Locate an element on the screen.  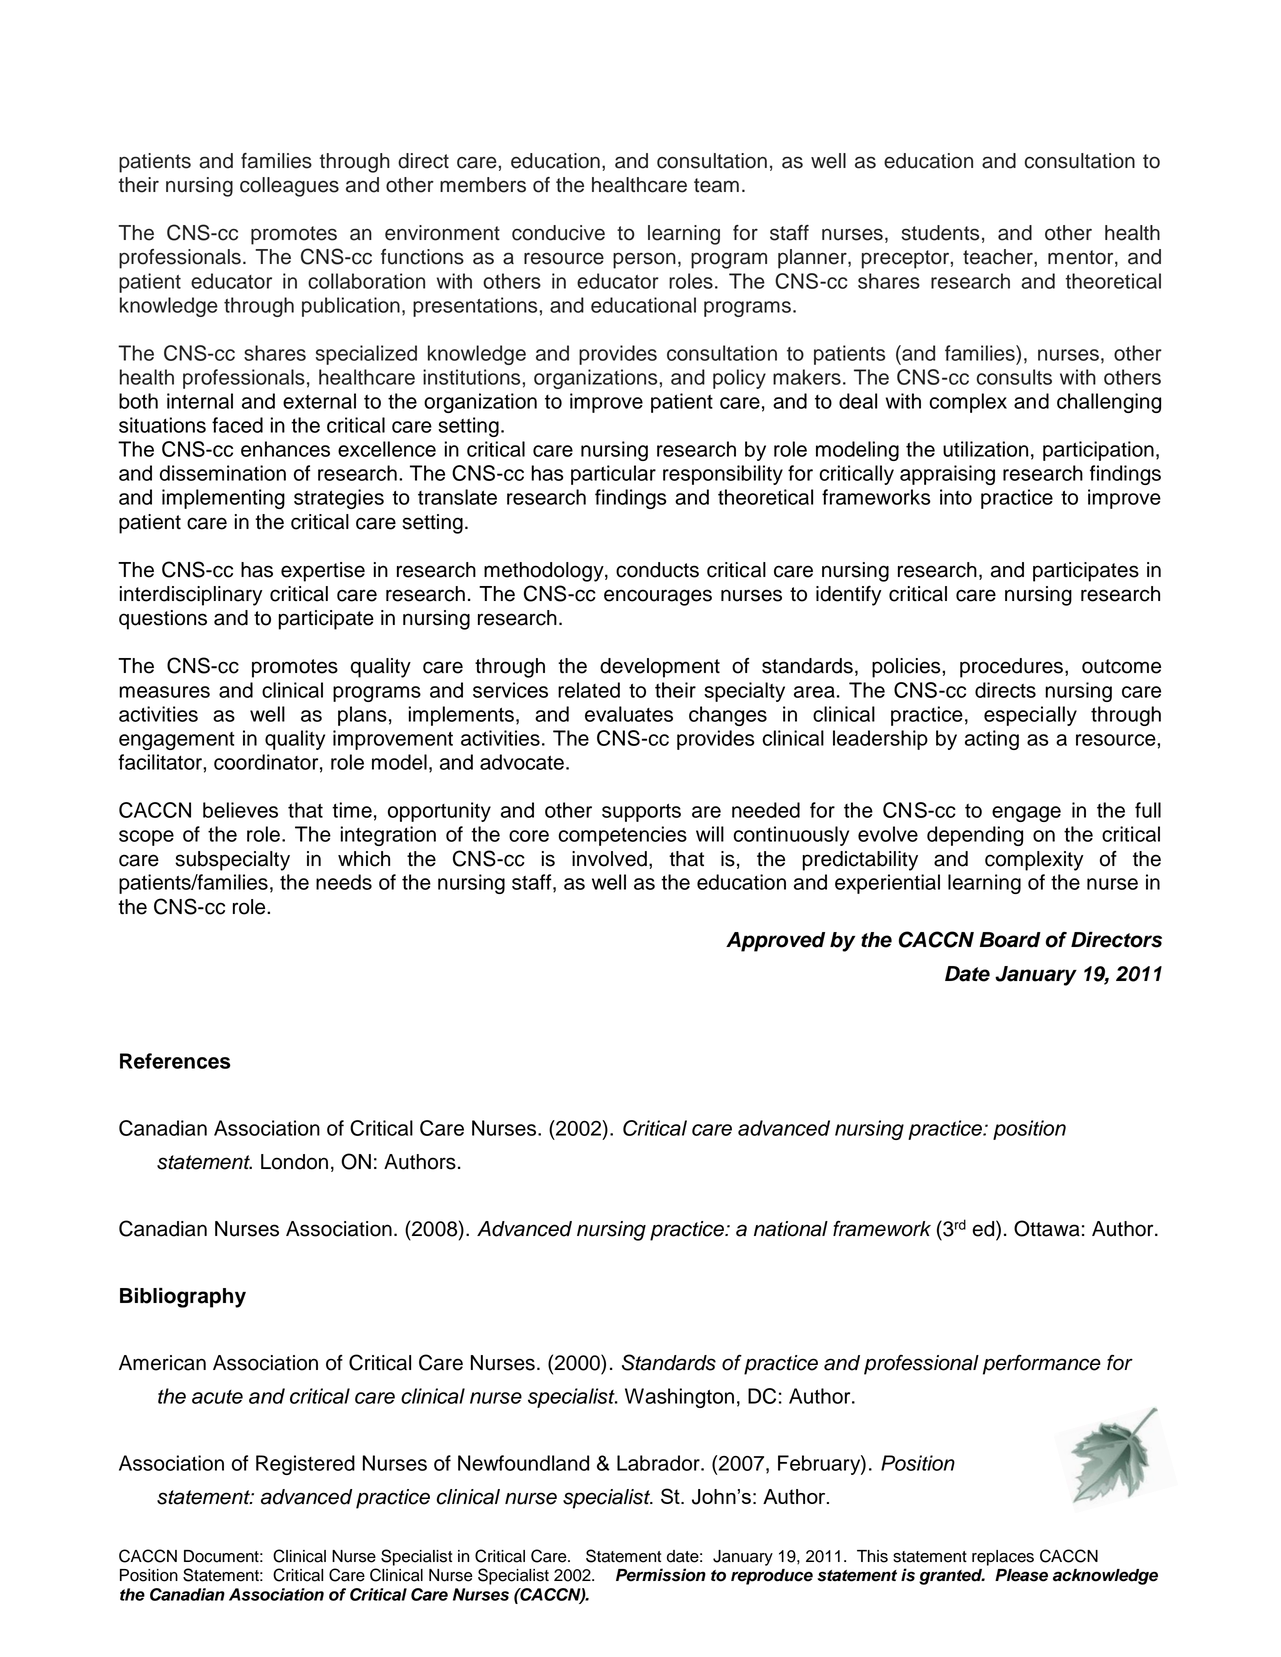
teacher is located at coordinates (999, 257).
